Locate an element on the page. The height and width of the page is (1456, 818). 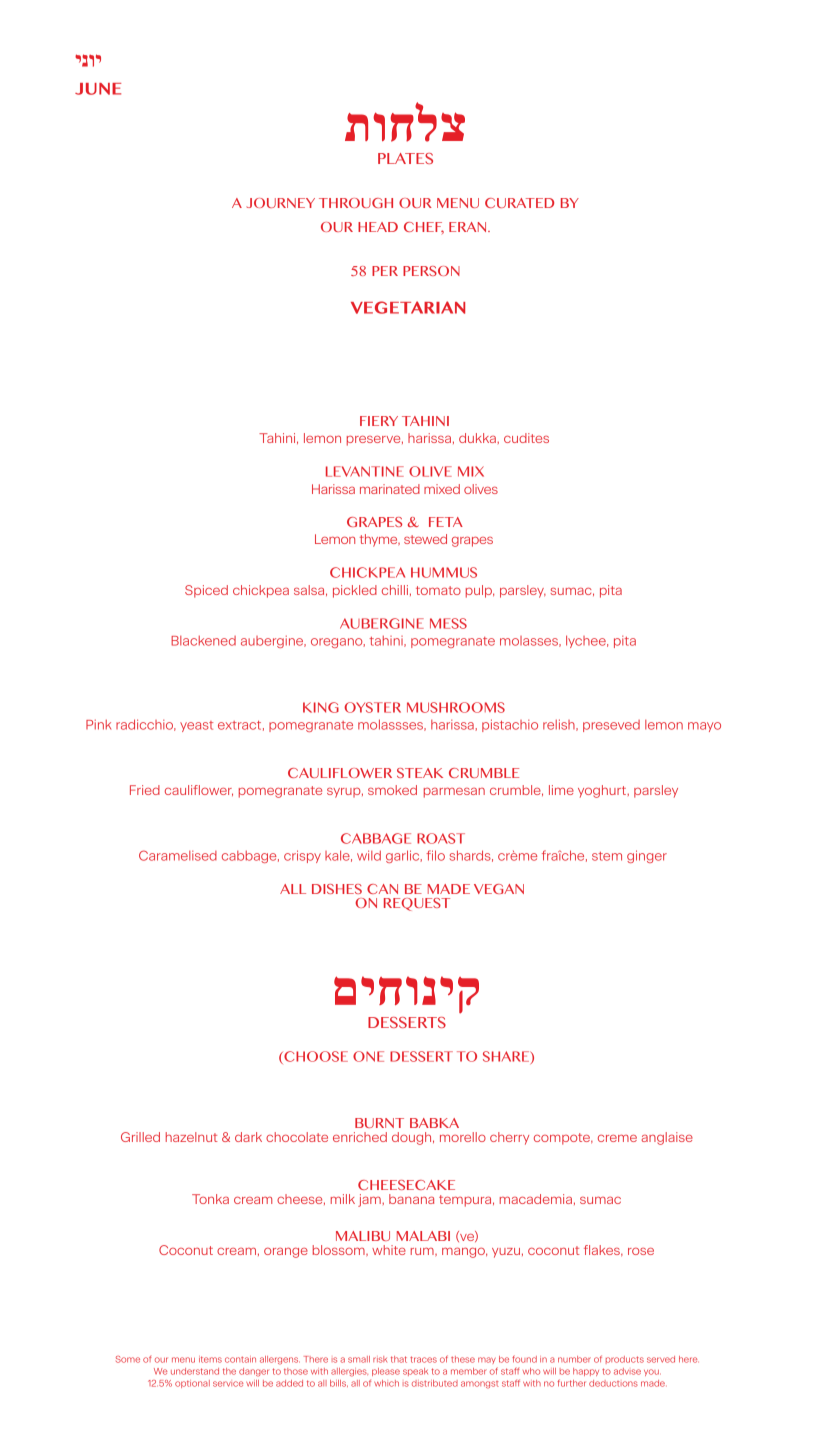
PLATES is located at coordinates (405, 158).
